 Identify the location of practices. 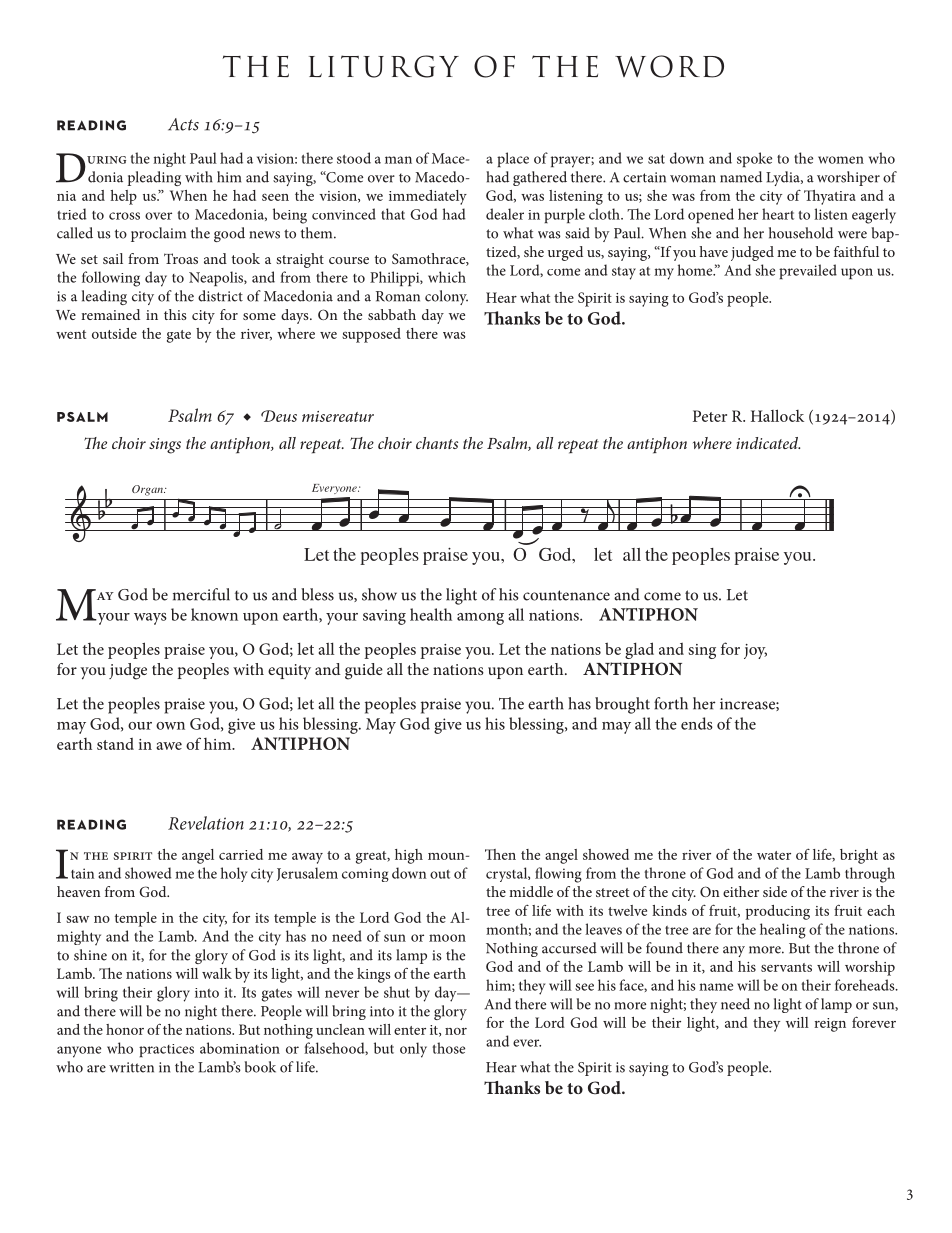
(166, 1050).
